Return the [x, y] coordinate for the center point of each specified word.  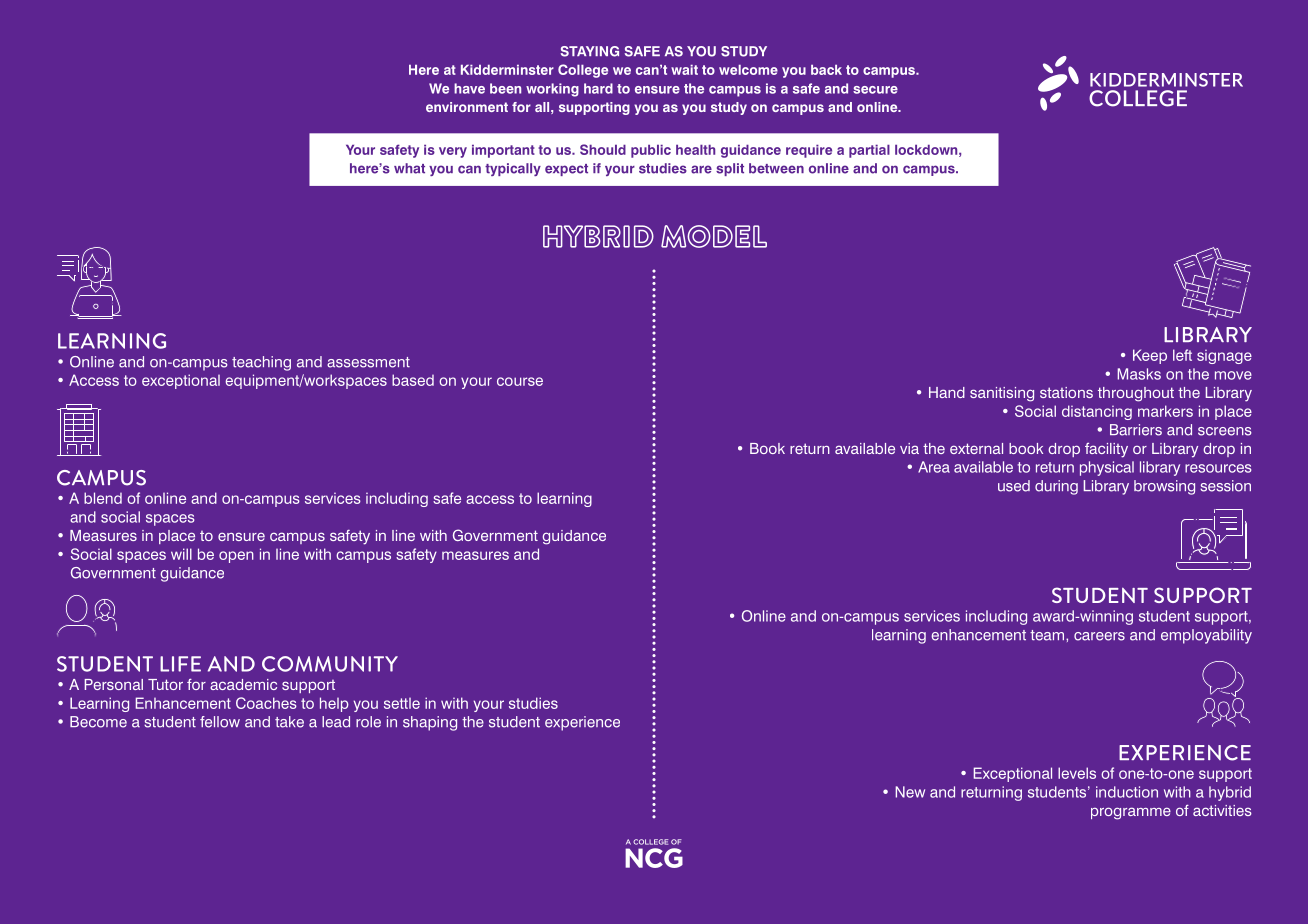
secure [875, 90]
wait [684, 70]
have [469, 88]
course [520, 381]
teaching [261, 363]
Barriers [1136, 430]
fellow [220, 722]
